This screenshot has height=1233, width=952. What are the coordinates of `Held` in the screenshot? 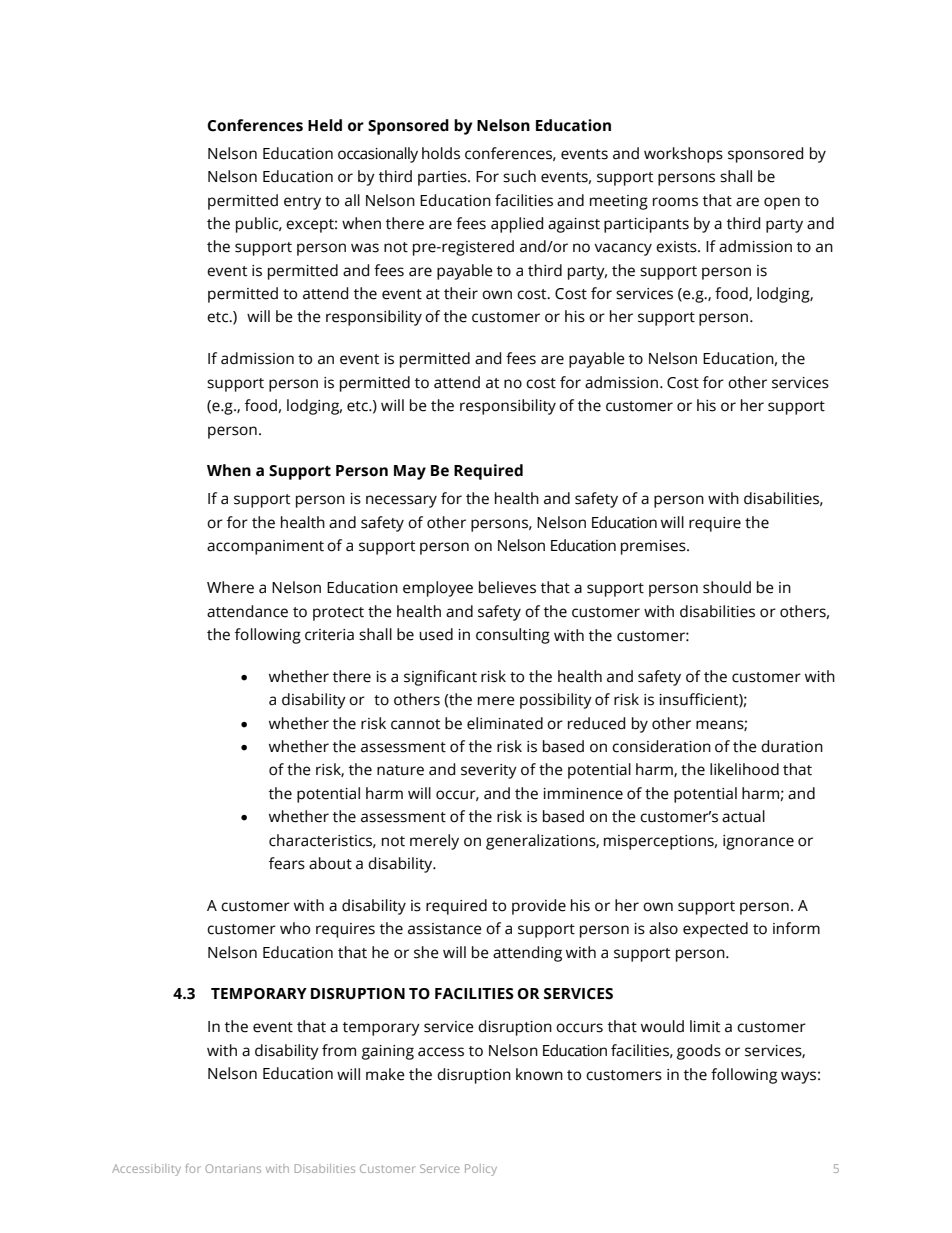 It's located at (325, 125).
